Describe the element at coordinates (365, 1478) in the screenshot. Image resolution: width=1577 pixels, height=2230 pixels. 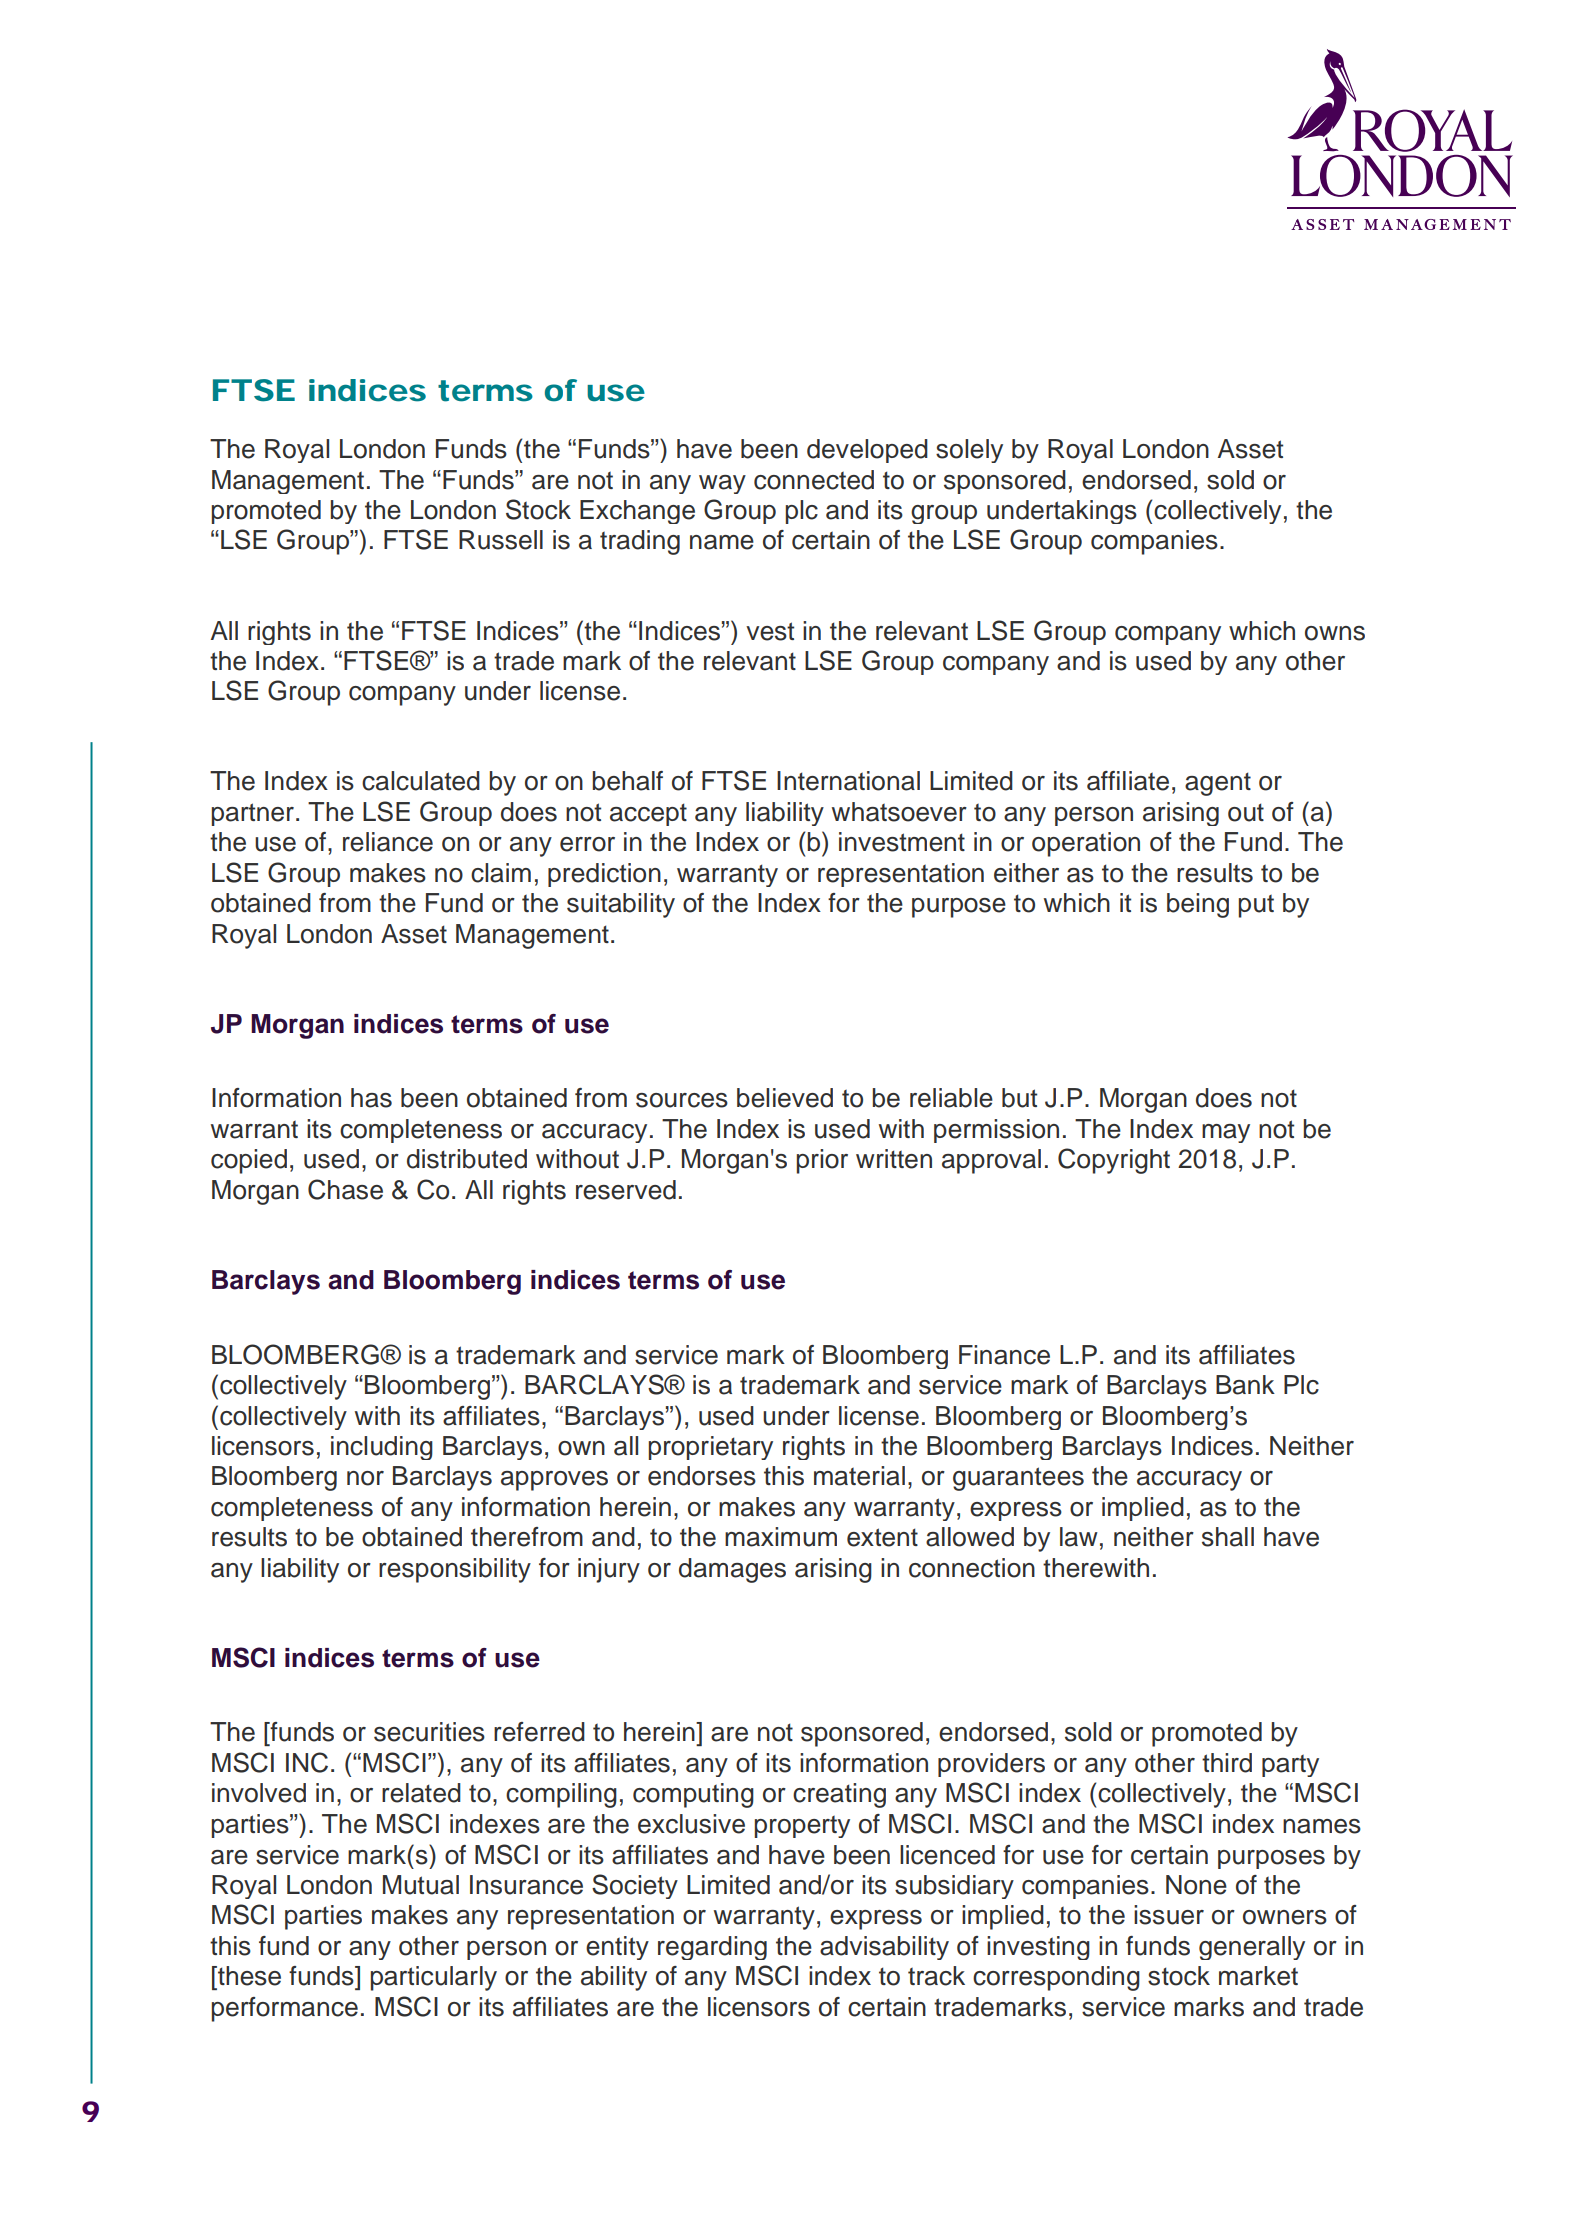
I see `nor` at that location.
